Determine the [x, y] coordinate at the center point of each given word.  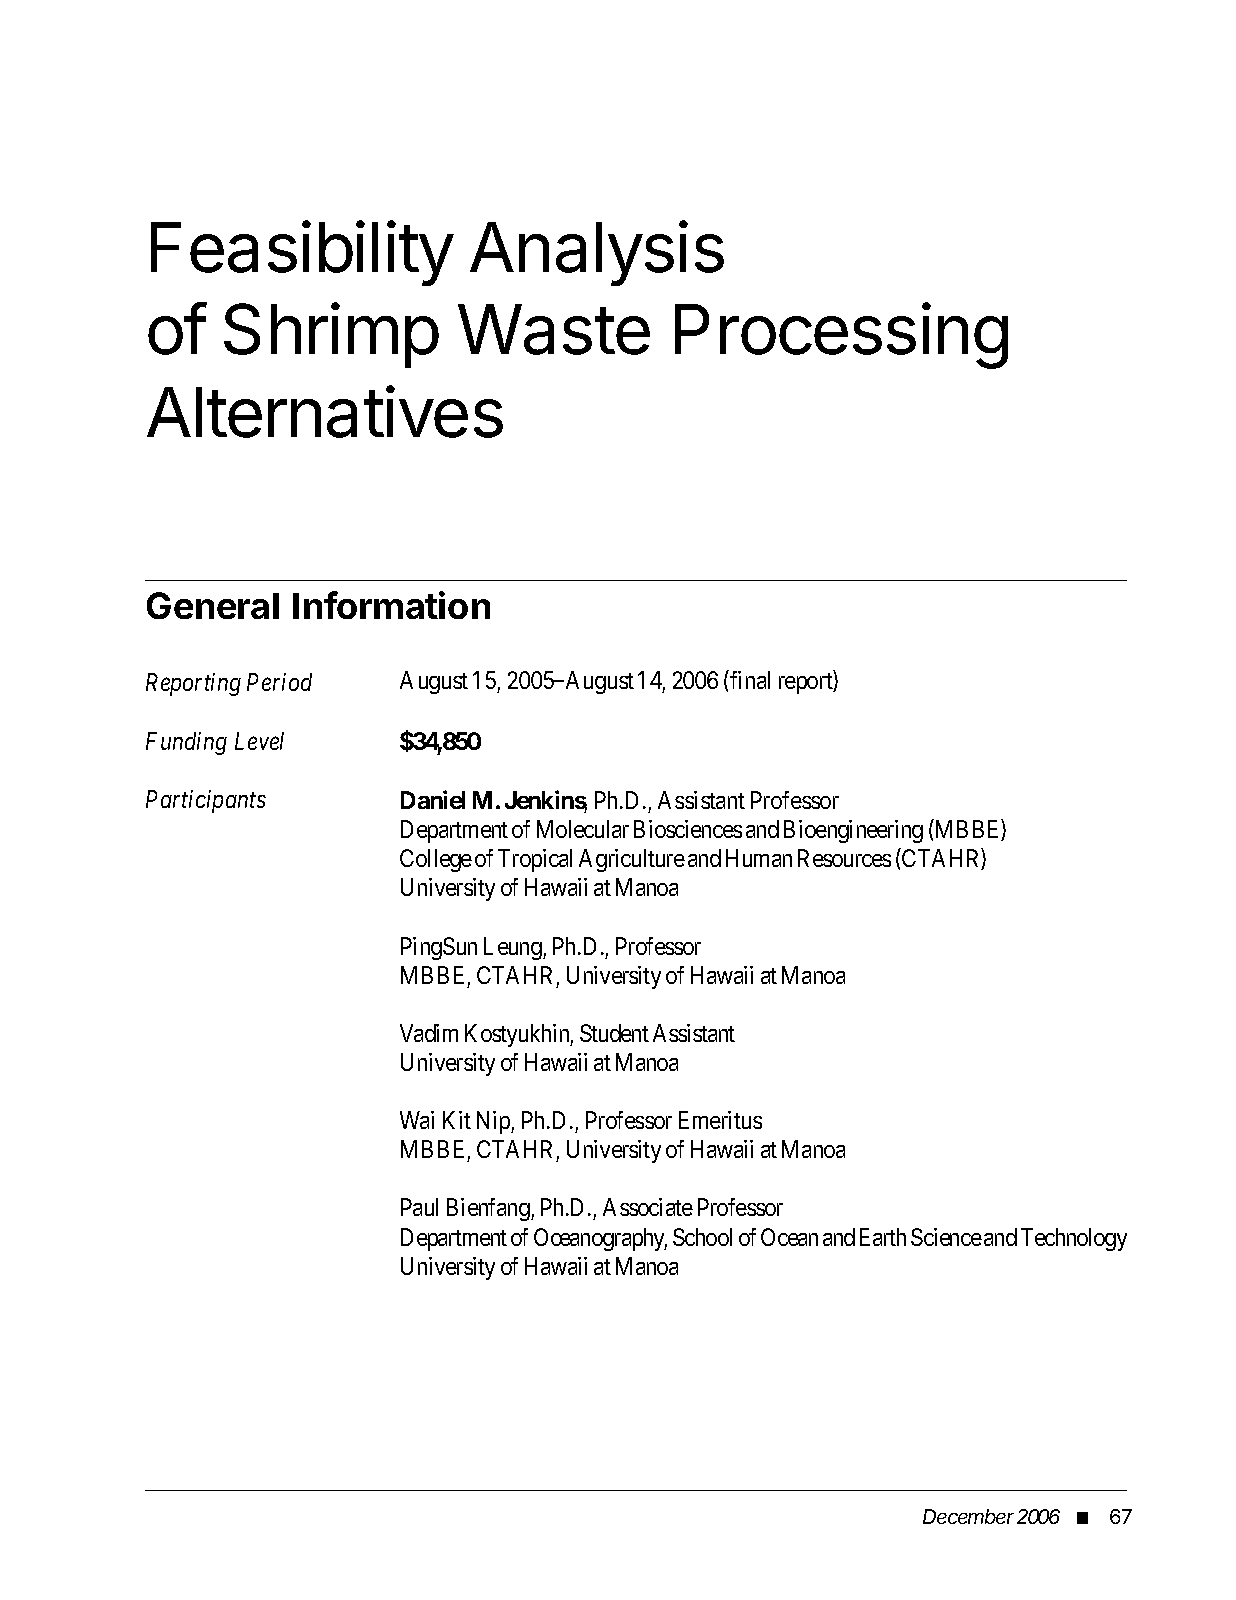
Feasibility [302, 253]
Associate [648, 1207]
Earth [883, 1237]
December [968, 1516]
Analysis [597, 253]
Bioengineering [853, 831]
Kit [457, 1120]
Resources [844, 858]
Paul [419, 1207]
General [213, 605]
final [750, 680]
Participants [206, 801]
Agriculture [632, 860]
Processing [841, 336]
